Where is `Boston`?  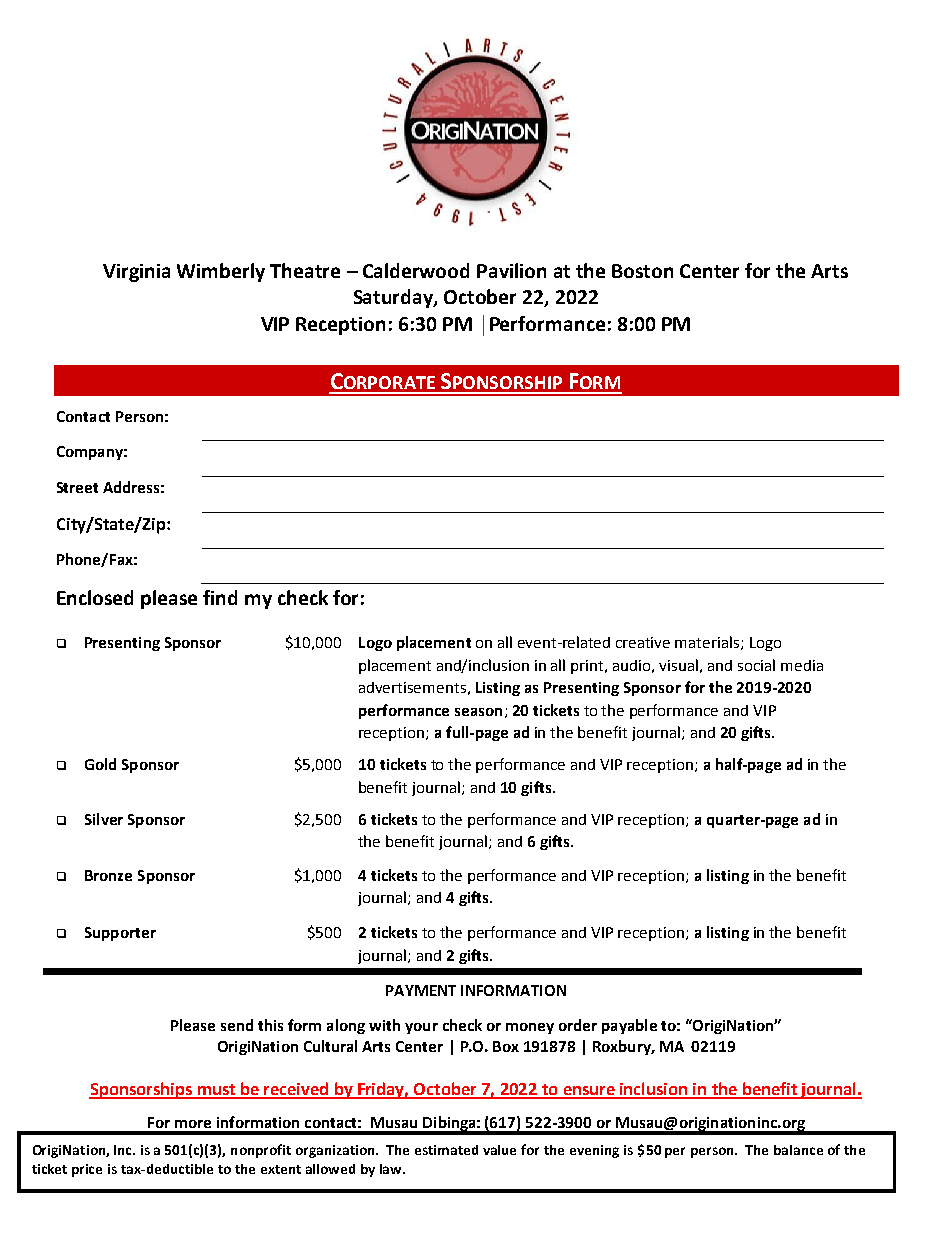 Boston is located at coordinates (642, 271).
